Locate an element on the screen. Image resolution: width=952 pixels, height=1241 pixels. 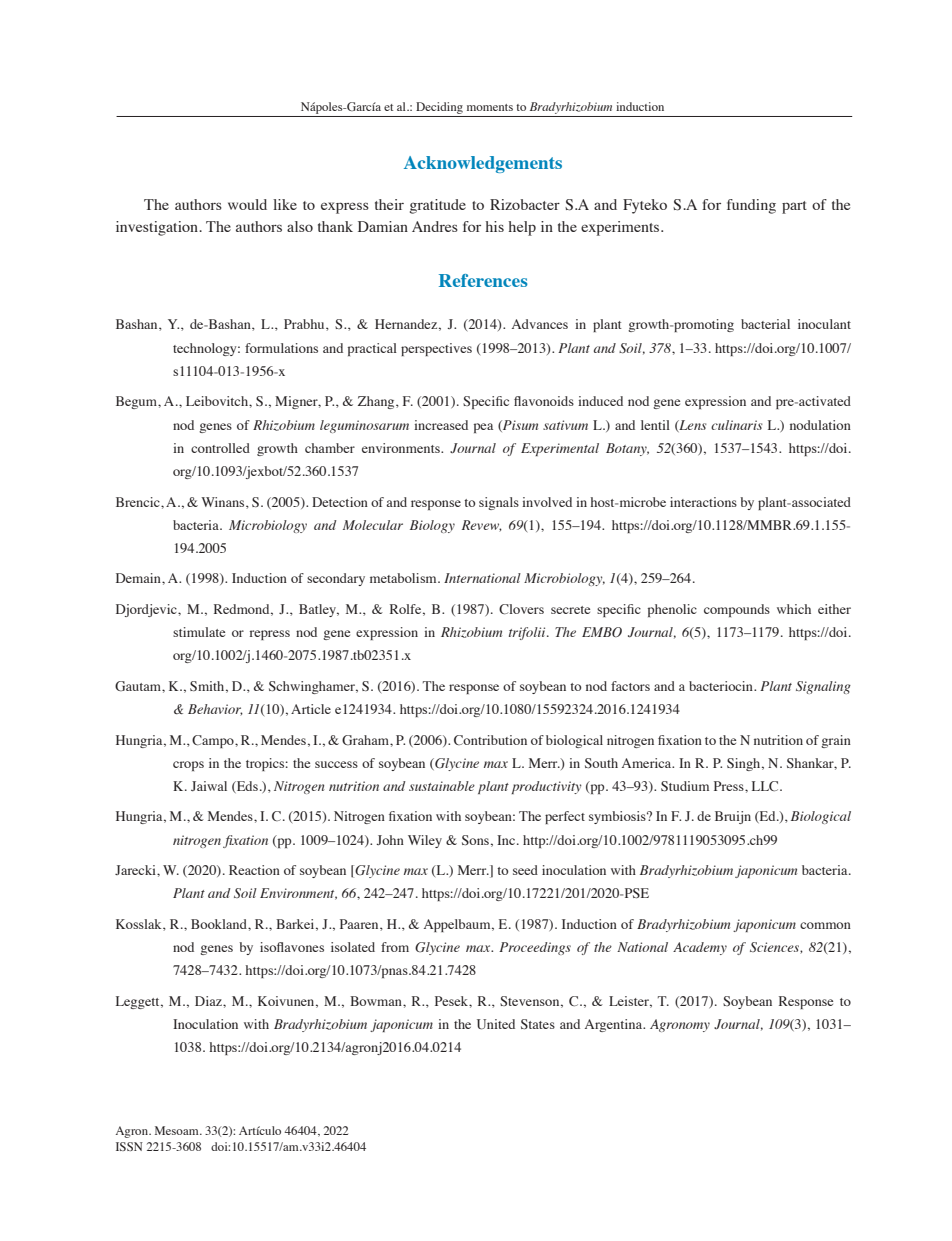
controlled is located at coordinates (220, 448).
